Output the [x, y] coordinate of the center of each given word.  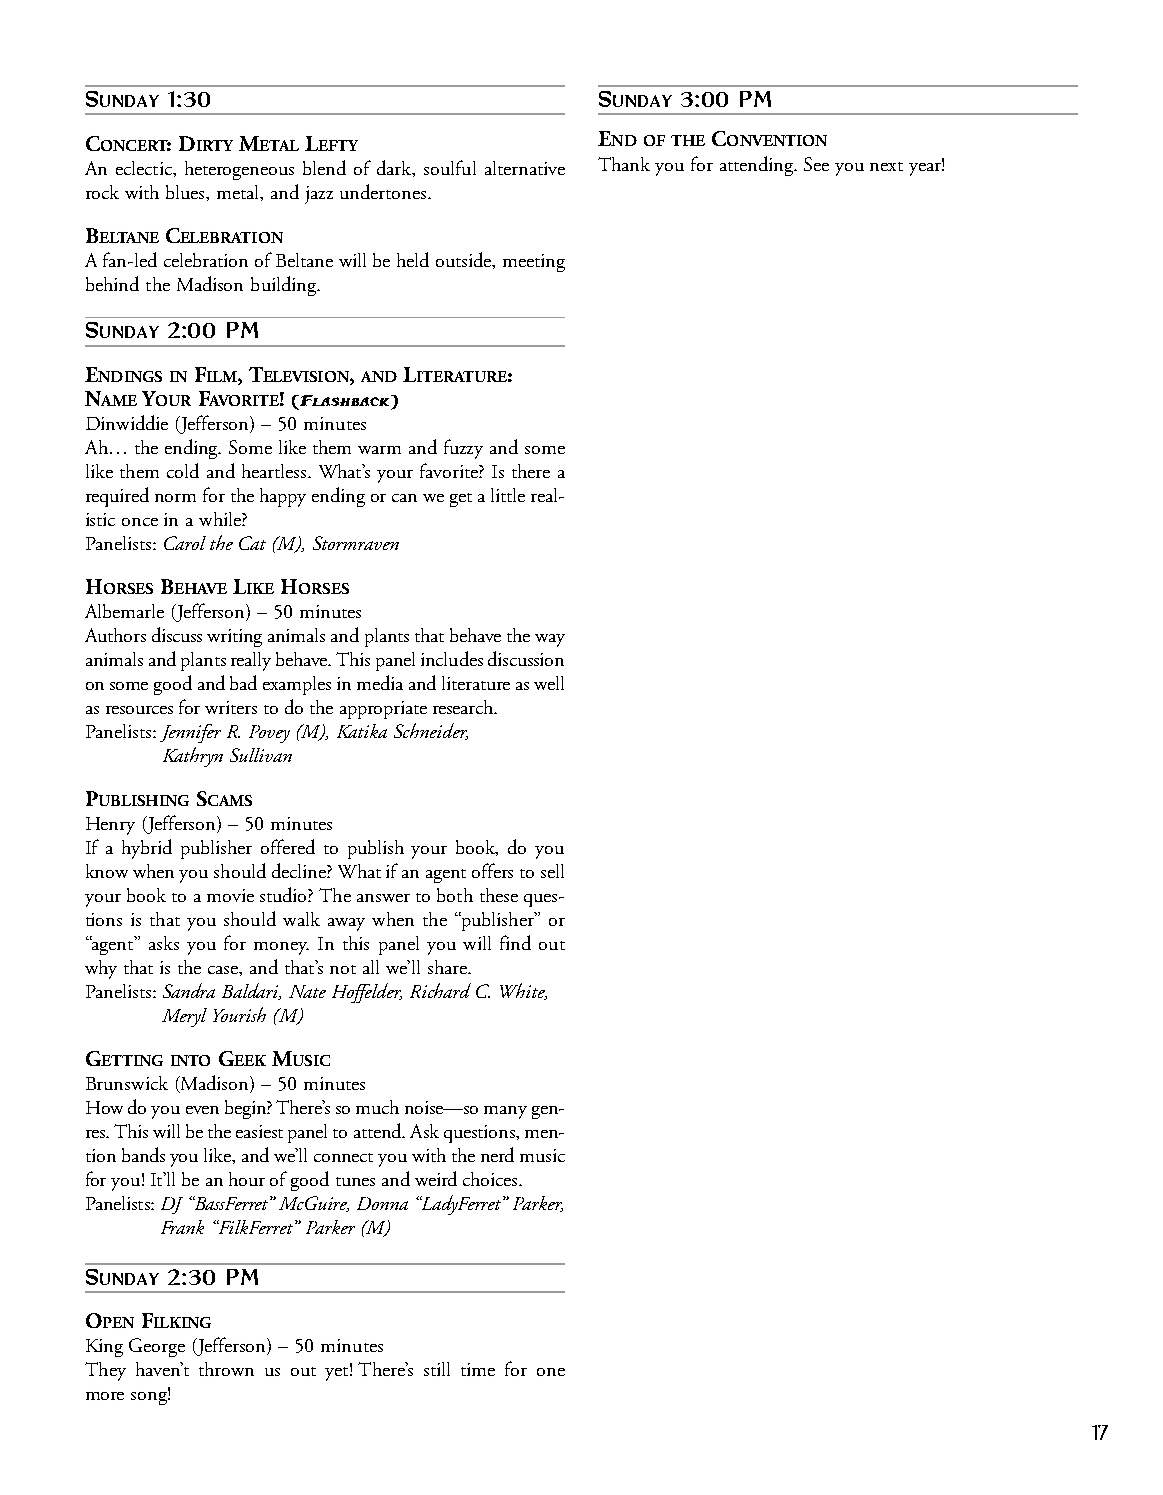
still [437, 1369]
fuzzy [463, 449]
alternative [525, 168]
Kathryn [193, 757]
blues [187, 193]
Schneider [431, 731]
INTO [190, 1060]
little [508, 495]
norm [175, 498]
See [816, 164]
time [478, 1369]
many [505, 1112]
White [523, 991]
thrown [226, 1369]
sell [552, 871]
